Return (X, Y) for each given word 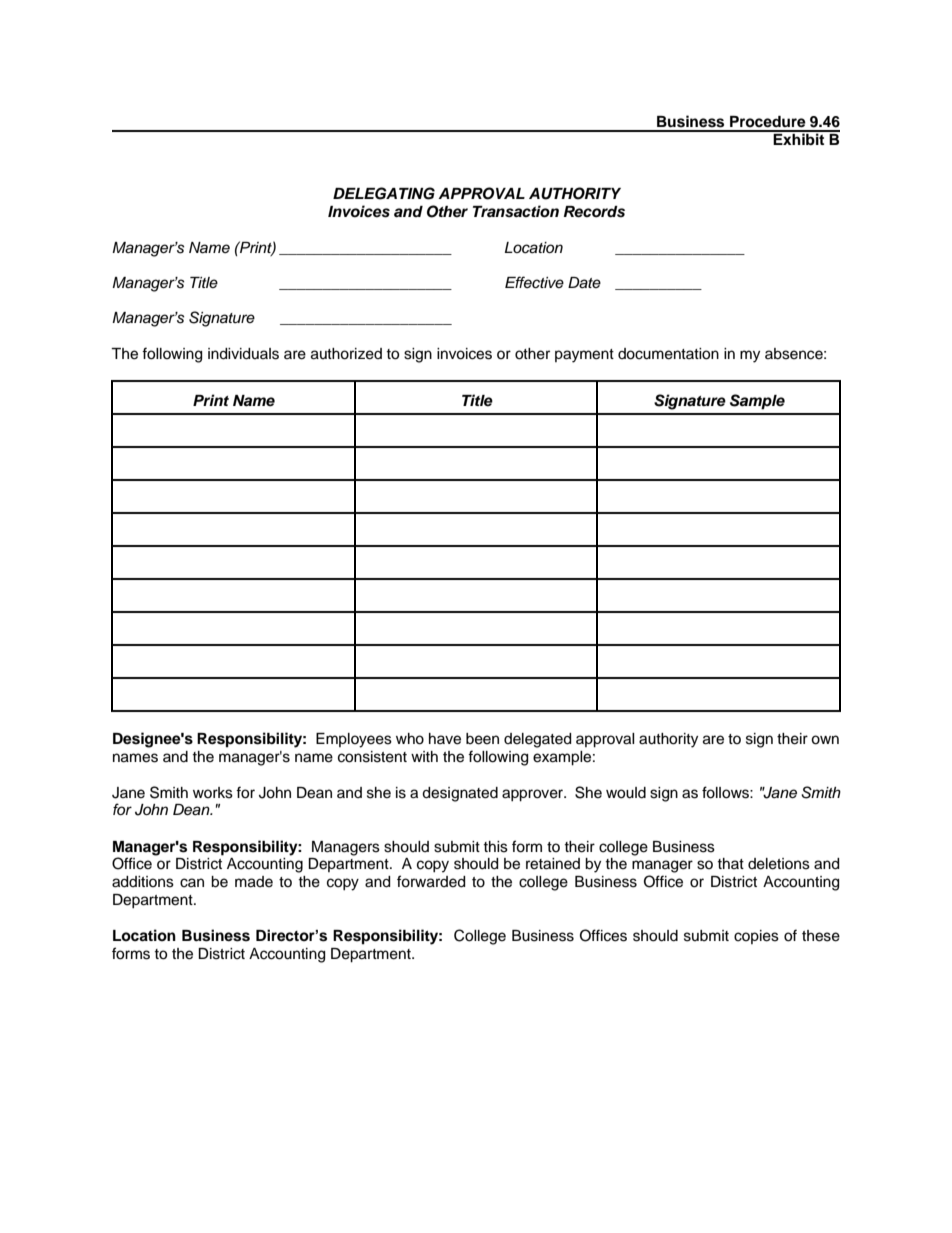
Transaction (516, 211)
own (825, 740)
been (482, 739)
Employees (354, 740)
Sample (757, 402)
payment (584, 356)
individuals (243, 354)
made (254, 882)
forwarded (431, 881)
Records (594, 212)
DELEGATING (384, 193)
